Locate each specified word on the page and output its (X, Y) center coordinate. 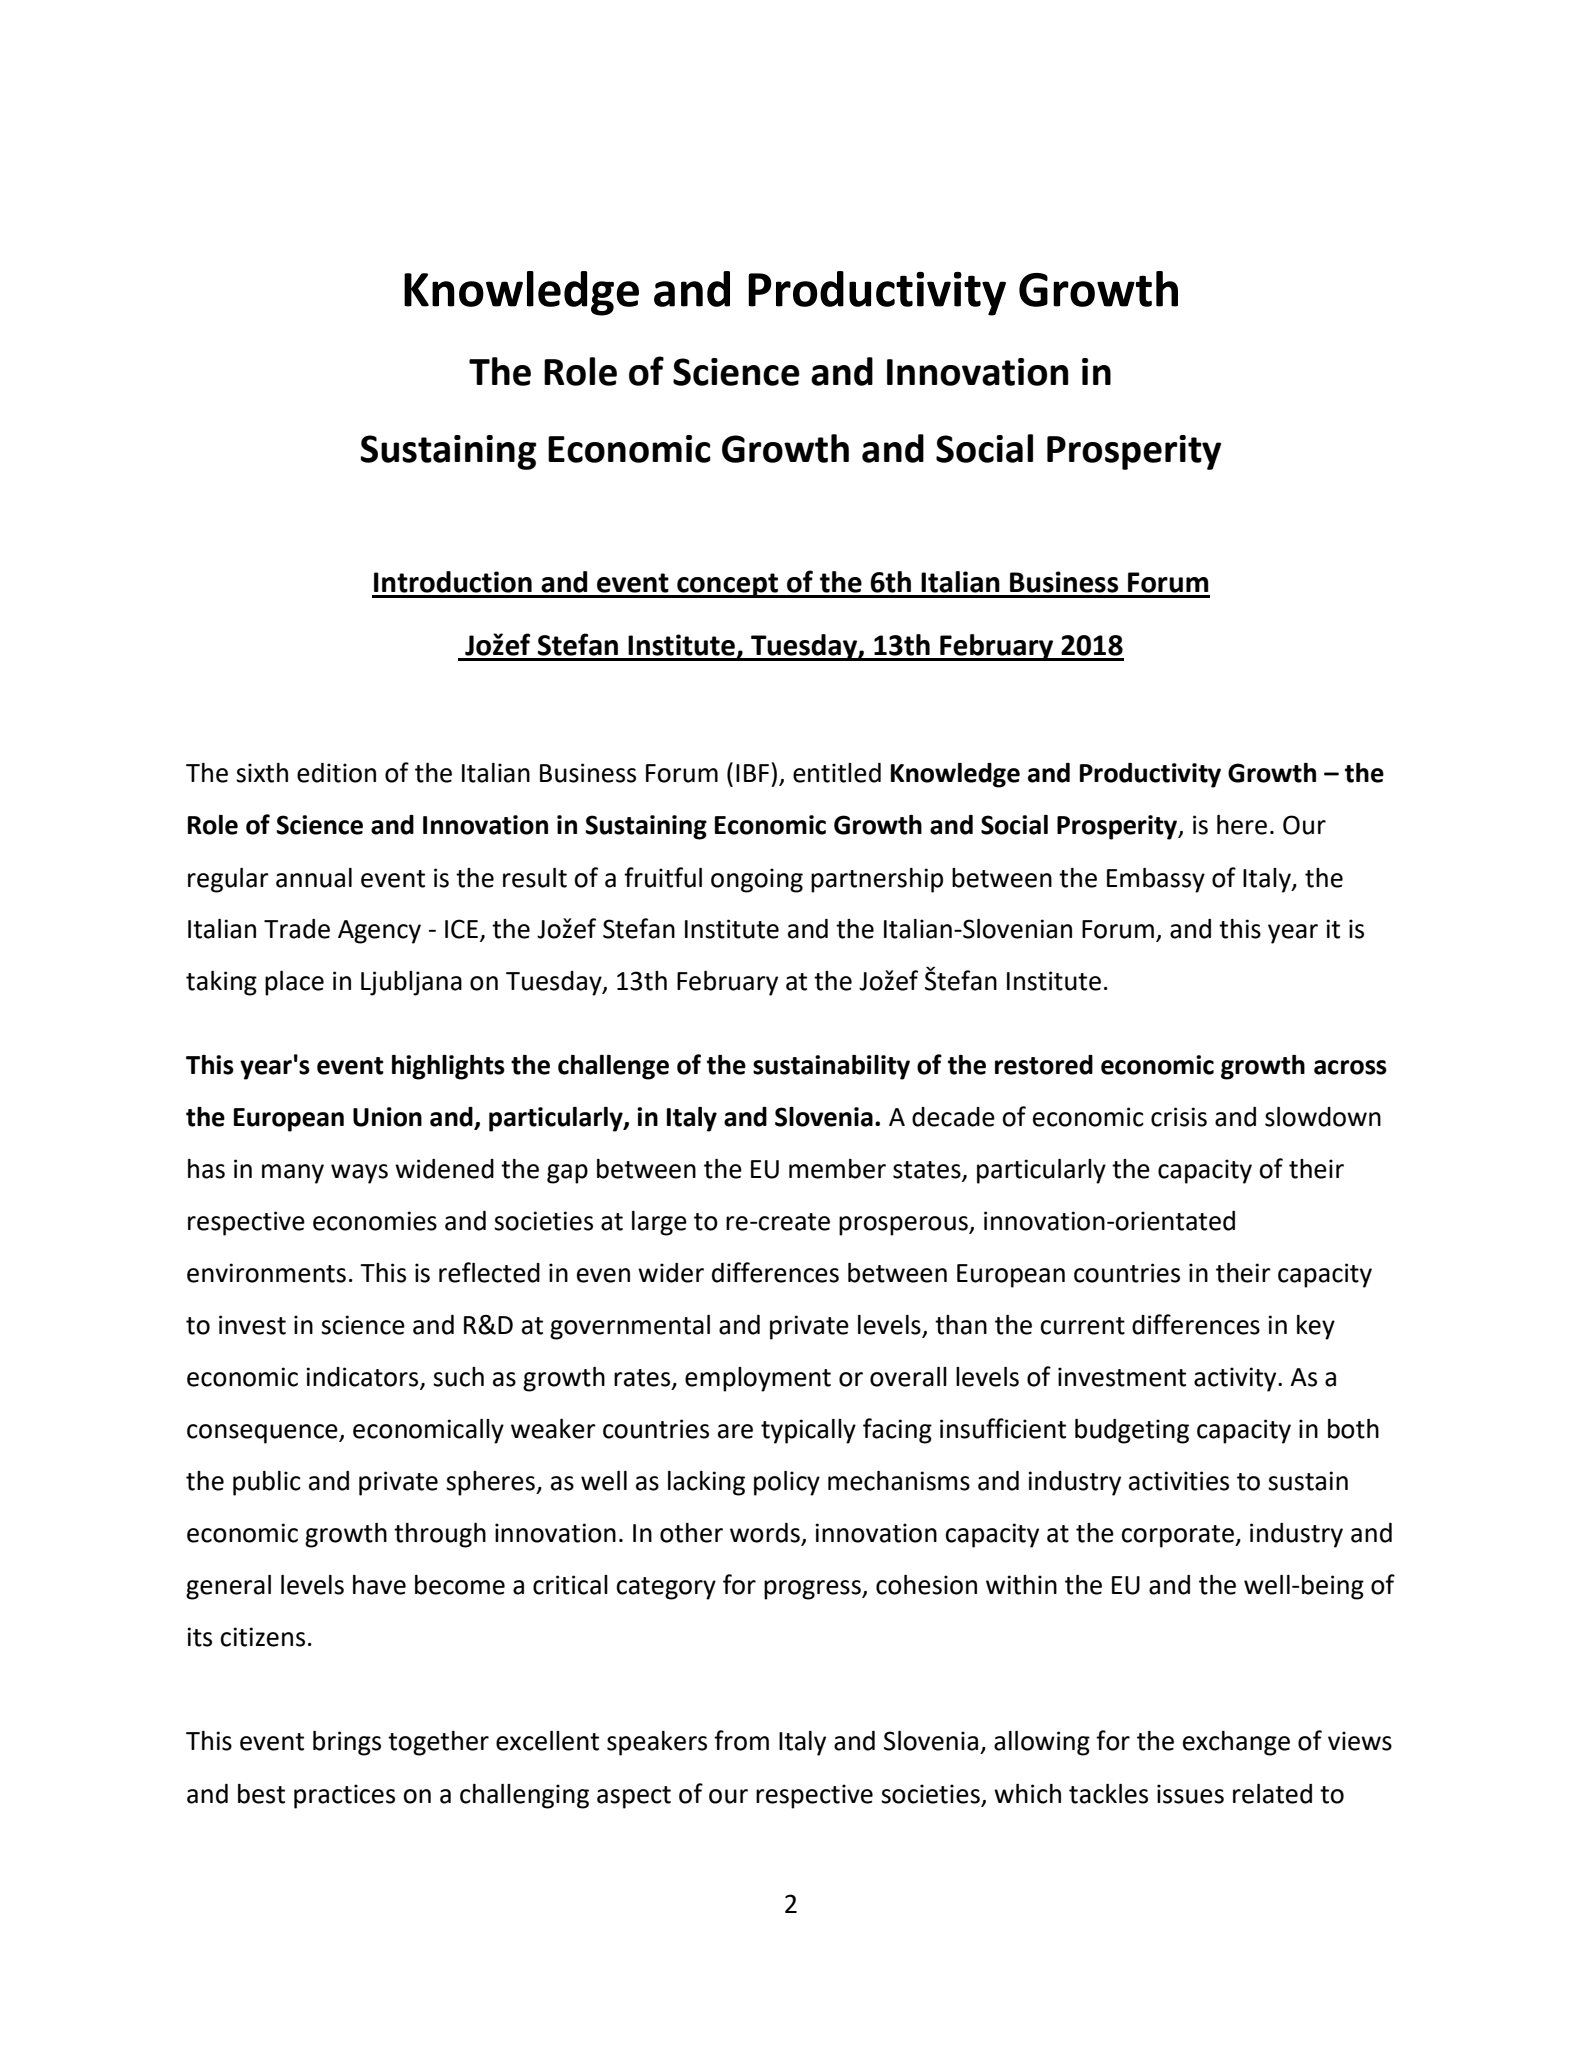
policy (787, 1483)
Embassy (1156, 880)
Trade (297, 929)
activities (1179, 1481)
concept (727, 585)
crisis (1179, 1117)
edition (336, 773)
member (837, 1169)
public (267, 1483)
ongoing (757, 880)
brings (347, 1743)
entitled (837, 773)
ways (359, 1174)
